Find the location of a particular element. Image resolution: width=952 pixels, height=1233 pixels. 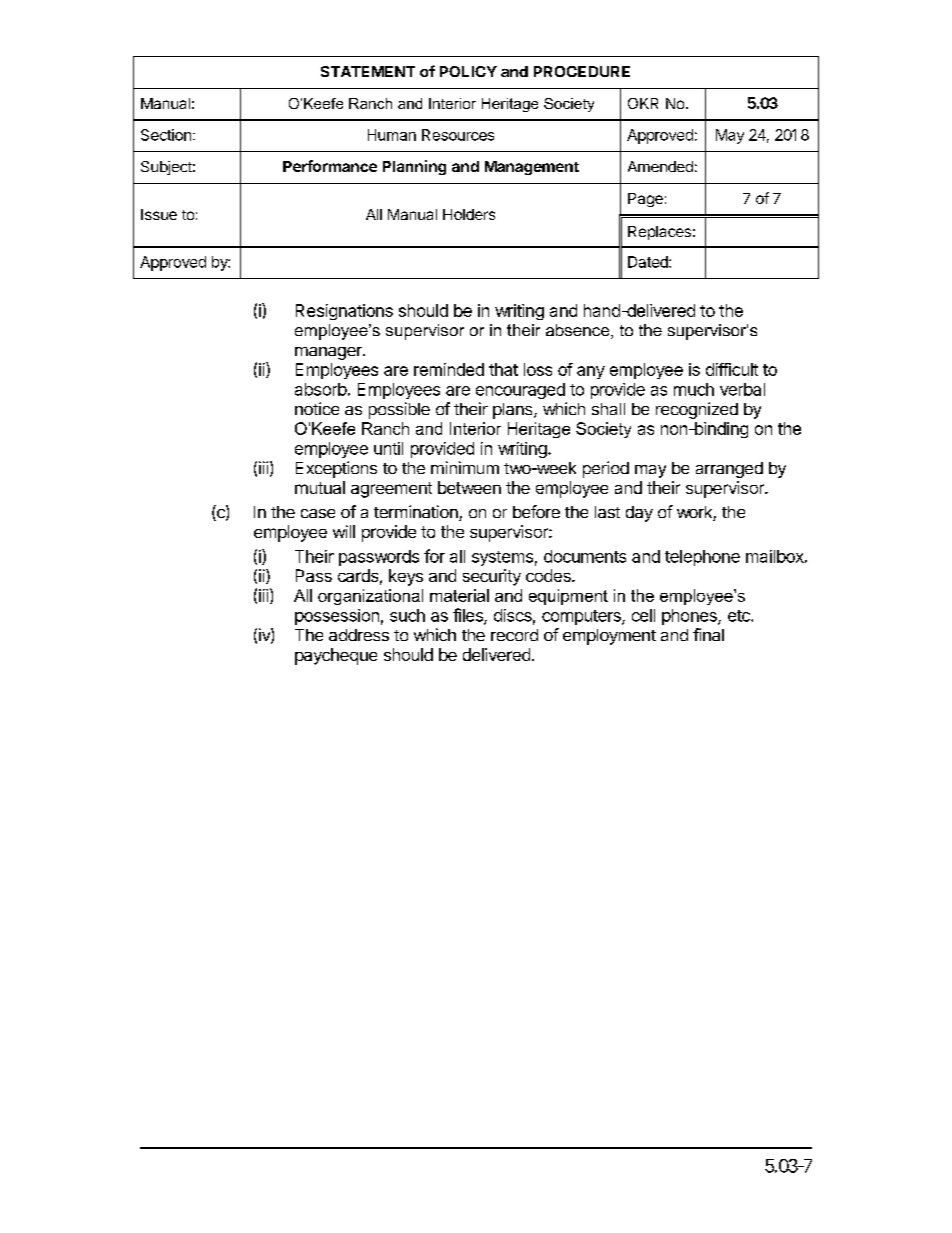

files is located at coordinates (469, 616).
